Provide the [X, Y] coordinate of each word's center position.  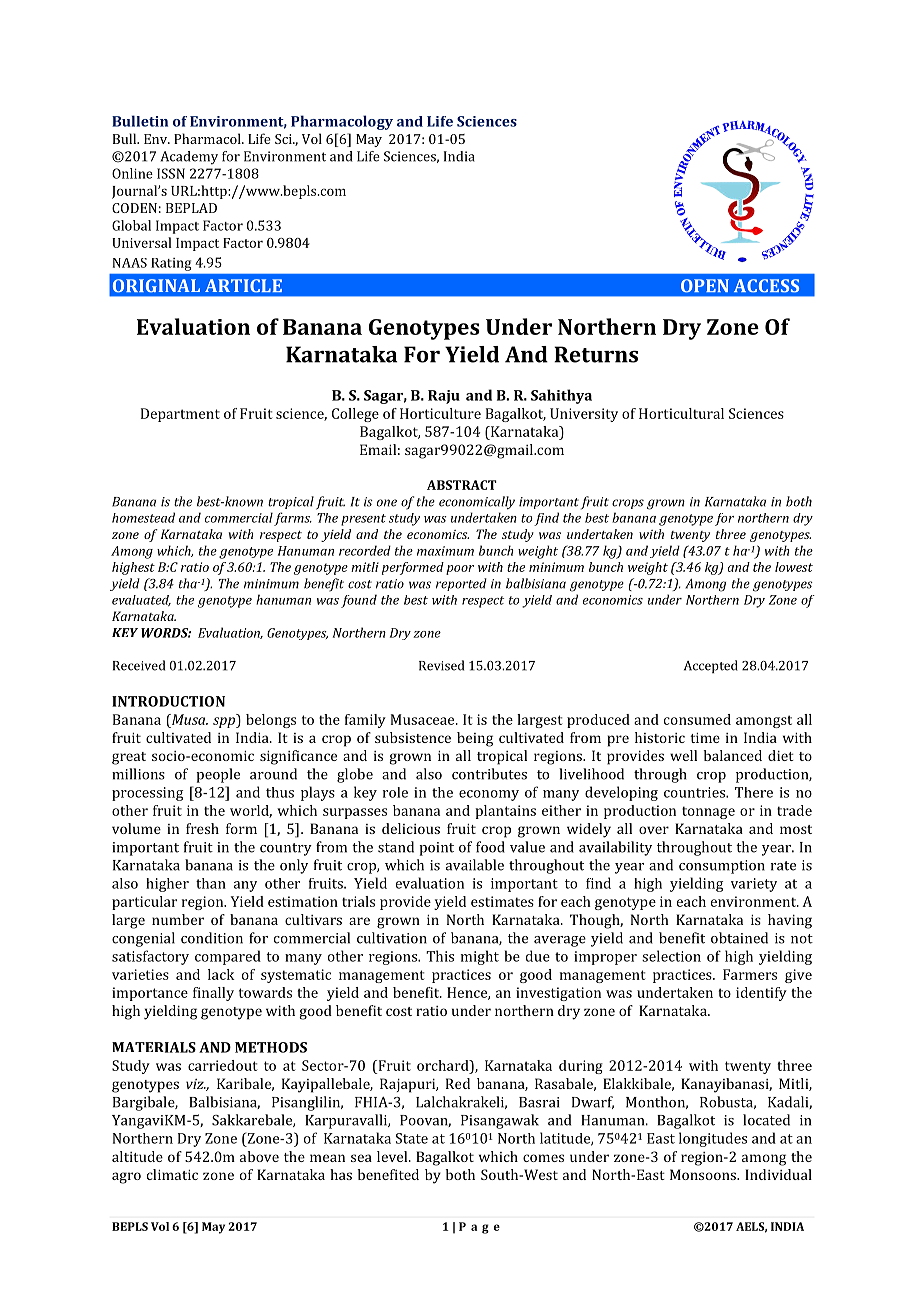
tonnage [708, 812]
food [490, 847]
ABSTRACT [462, 485]
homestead [143, 517]
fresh [202, 828]
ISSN [171, 173]
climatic [172, 1174]
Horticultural [681, 413]
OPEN [705, 286]
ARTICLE [243, 286]
